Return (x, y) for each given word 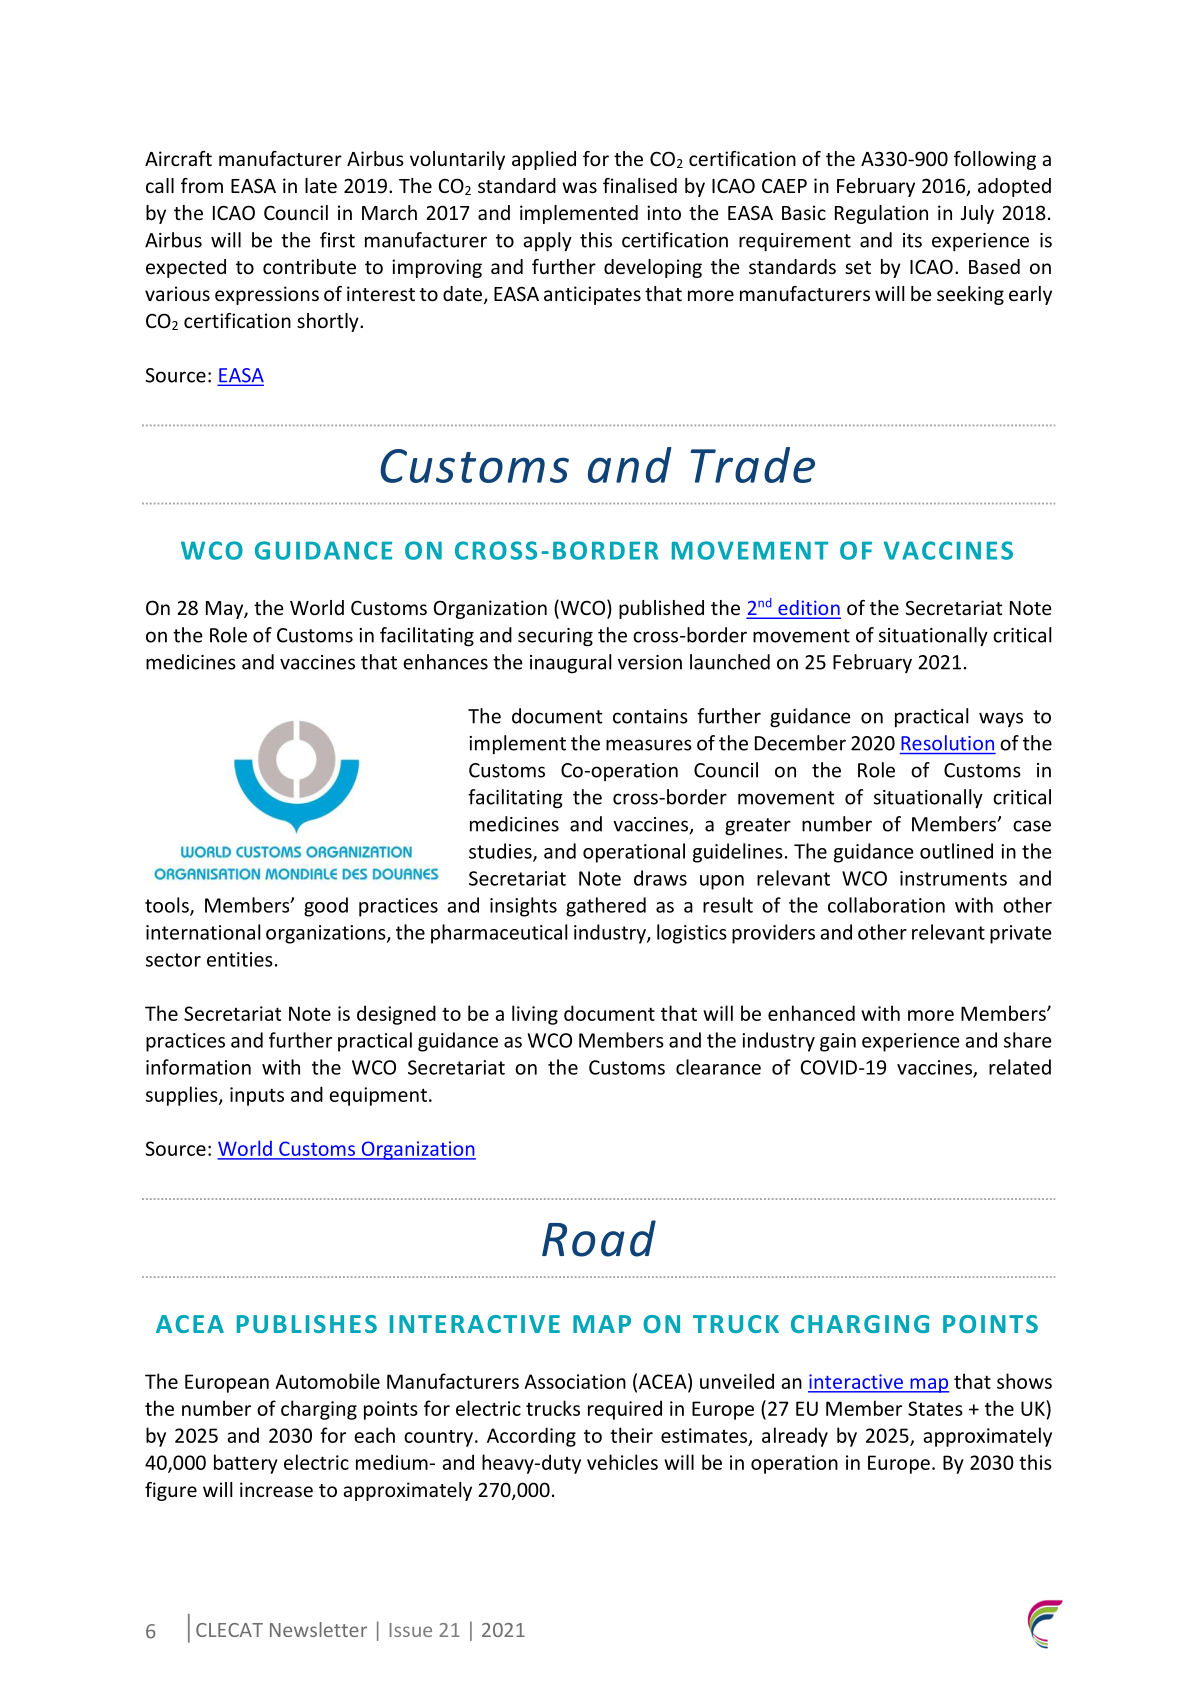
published (661, 609)
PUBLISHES (307, 1324)
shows (1024, 1381)
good (326, 907)
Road (599, 1238)
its (912, 240)
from (202, 185)
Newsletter (318, 1629)
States (935, 1408)
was (579, 187)
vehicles (622, 1462)
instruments (953, 878)
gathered (606, 907)
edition (808, 609)
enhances (445, 662)
